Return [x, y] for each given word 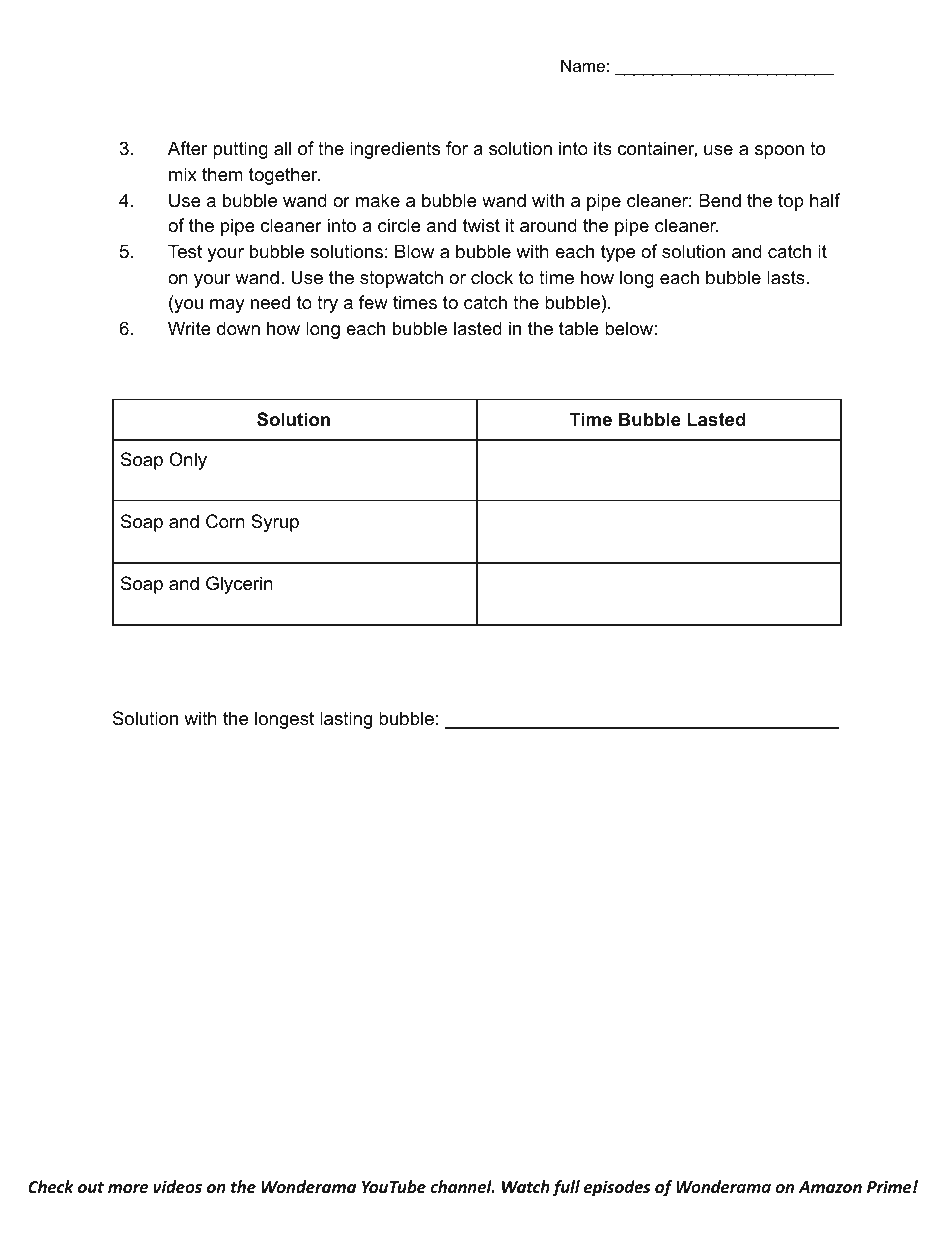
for [457, 148]
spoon [779, 152]
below [629, 328]
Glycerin [239, 585]
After [188, 148]
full [566, 1188]
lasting [346, 720]
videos [177, 1186]
